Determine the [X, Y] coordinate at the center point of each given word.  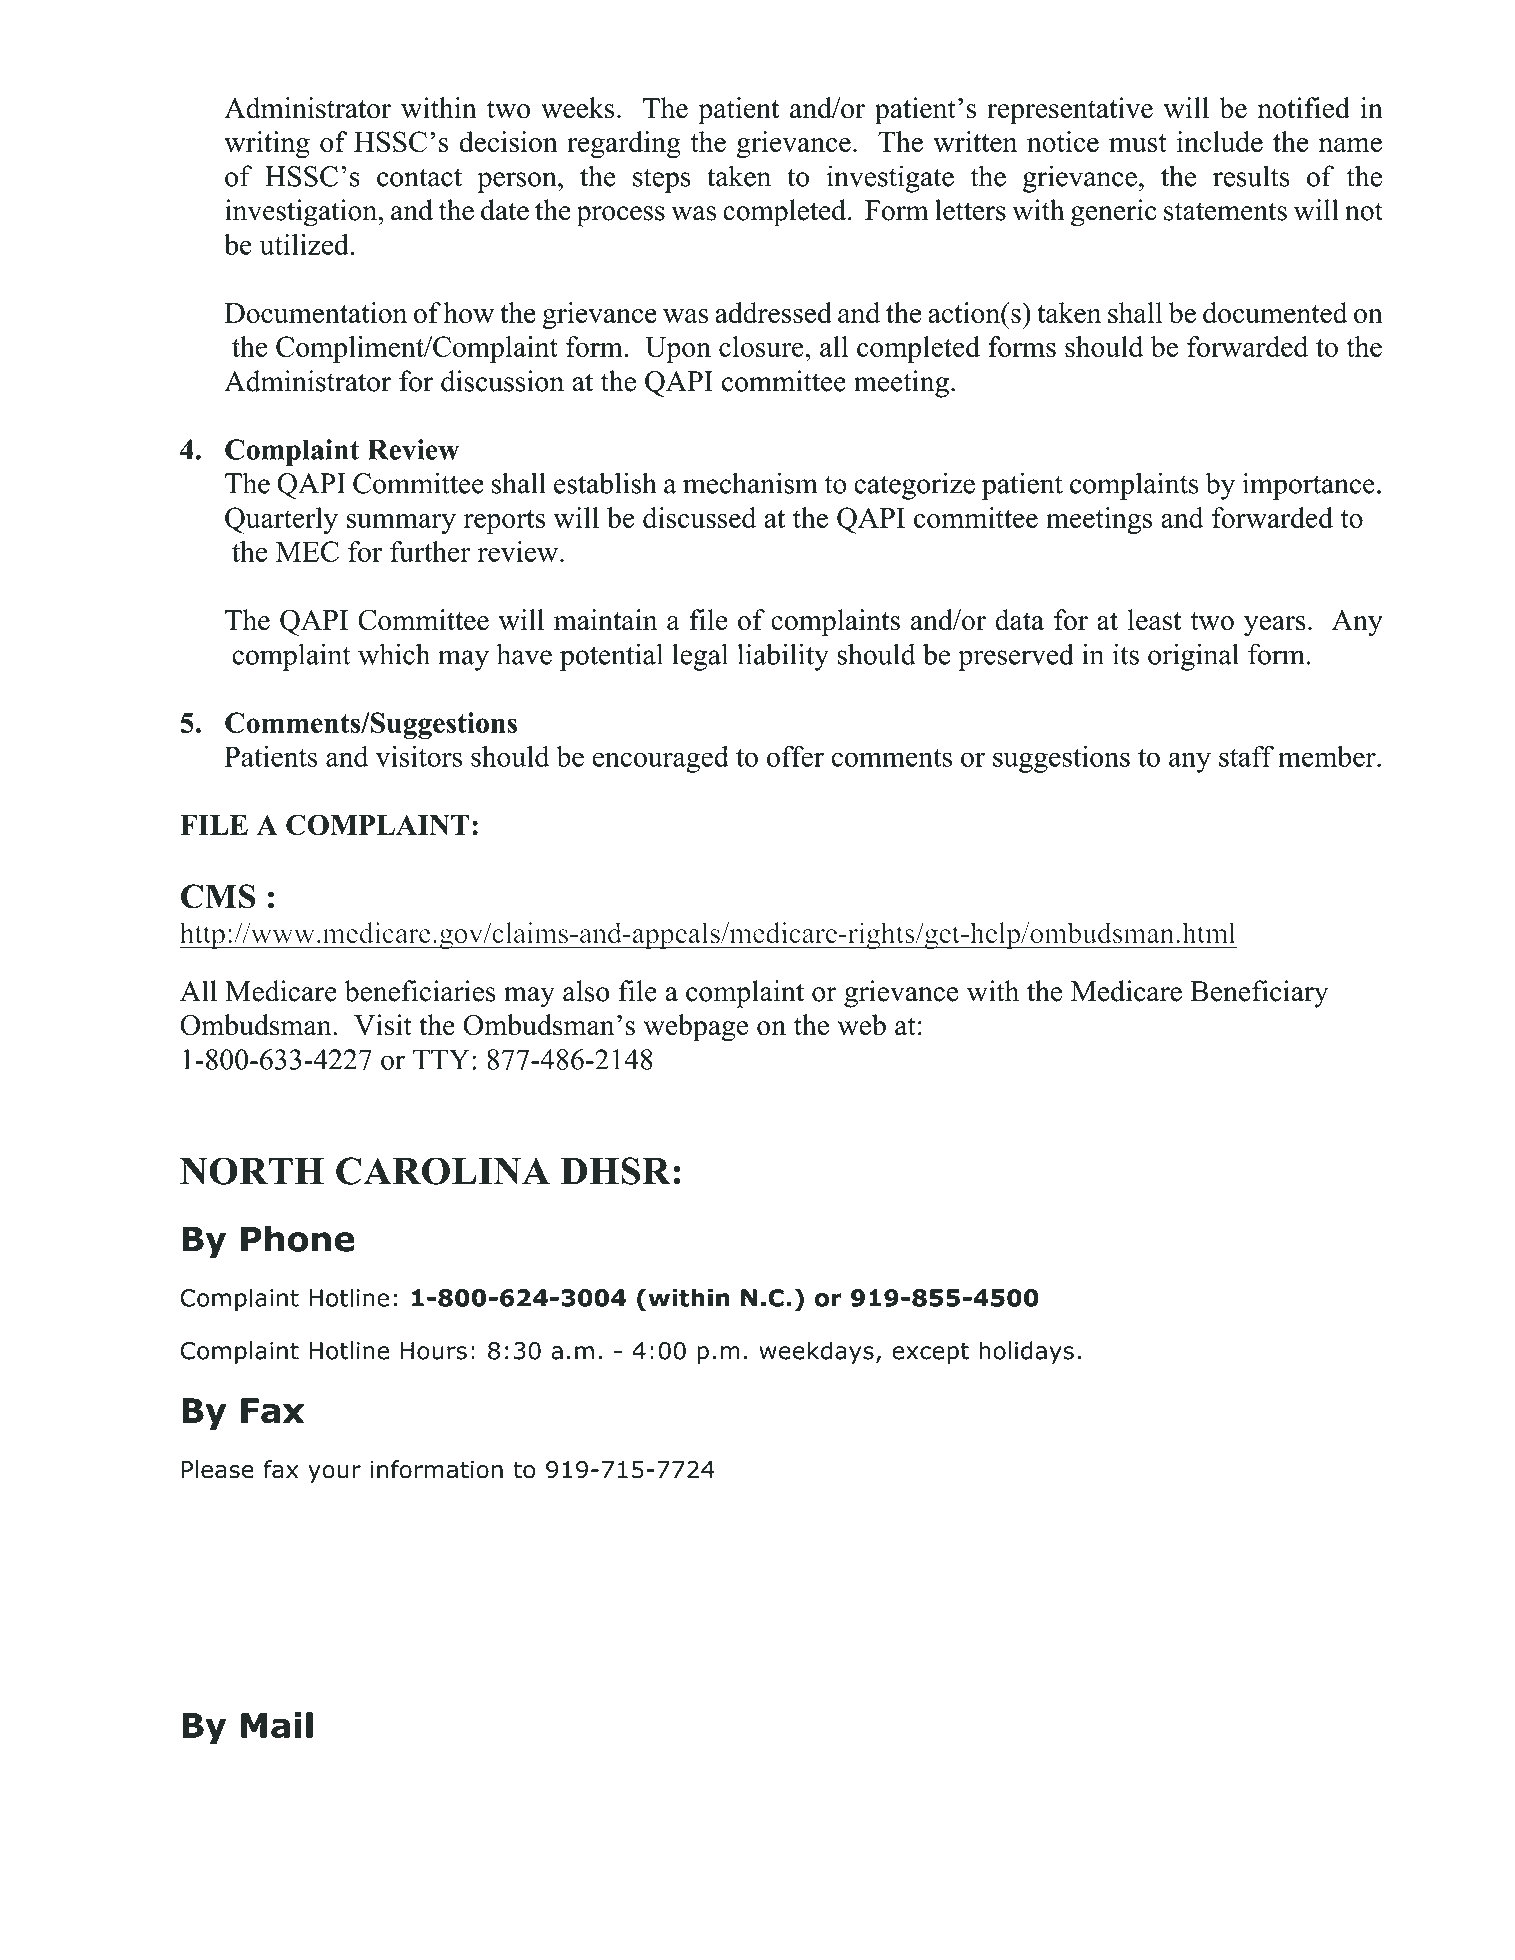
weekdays [816, 1352]
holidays [1026, 1352]
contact [419, 177]
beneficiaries [420, 991]
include [1220, 141]
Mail [277, 1725]
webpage [696, 1028]
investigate [890, 179]
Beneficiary [1259, 994]
